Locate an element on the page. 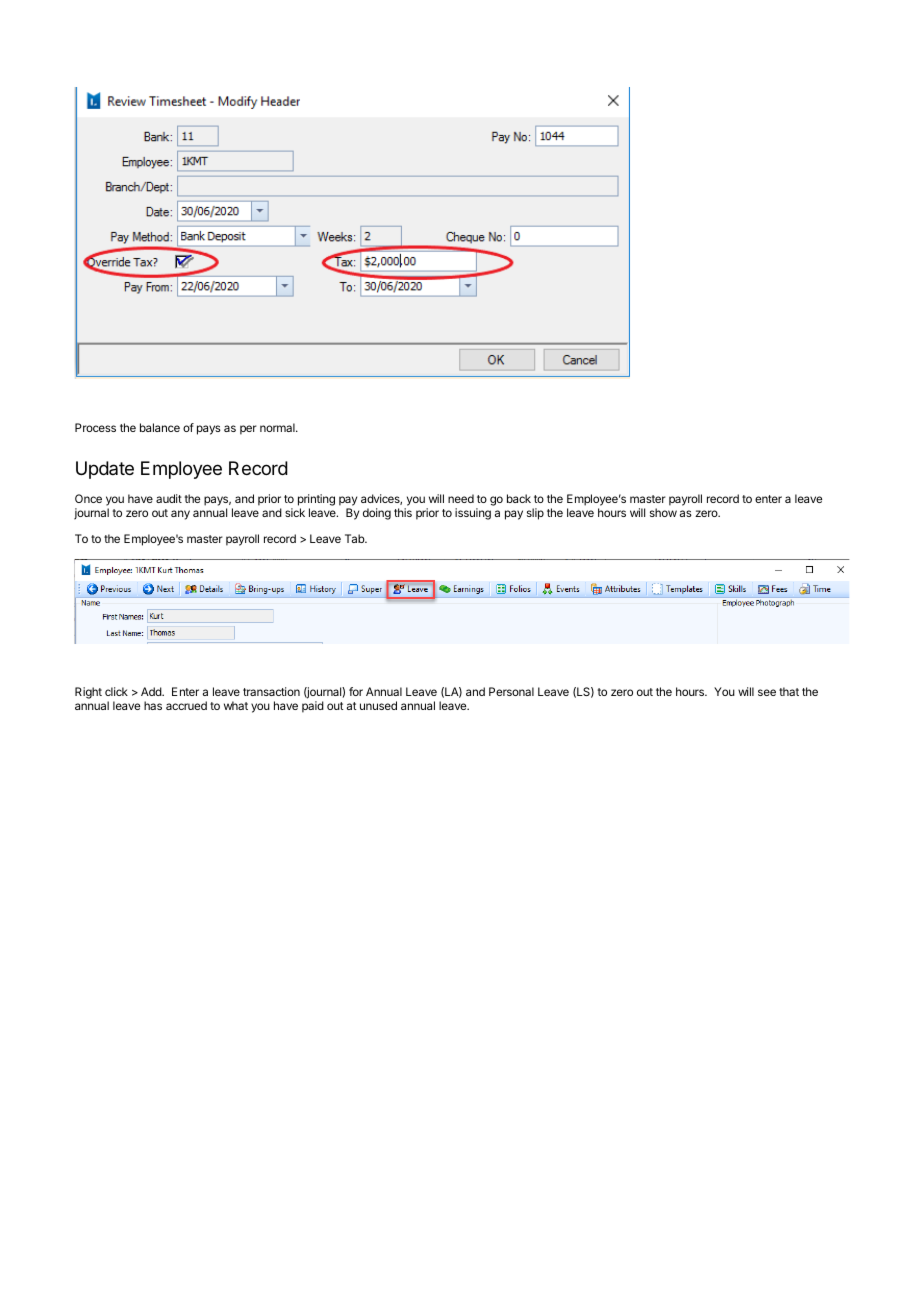 This page has height=1308, width=924. need is located at coordinates (461, 498).
